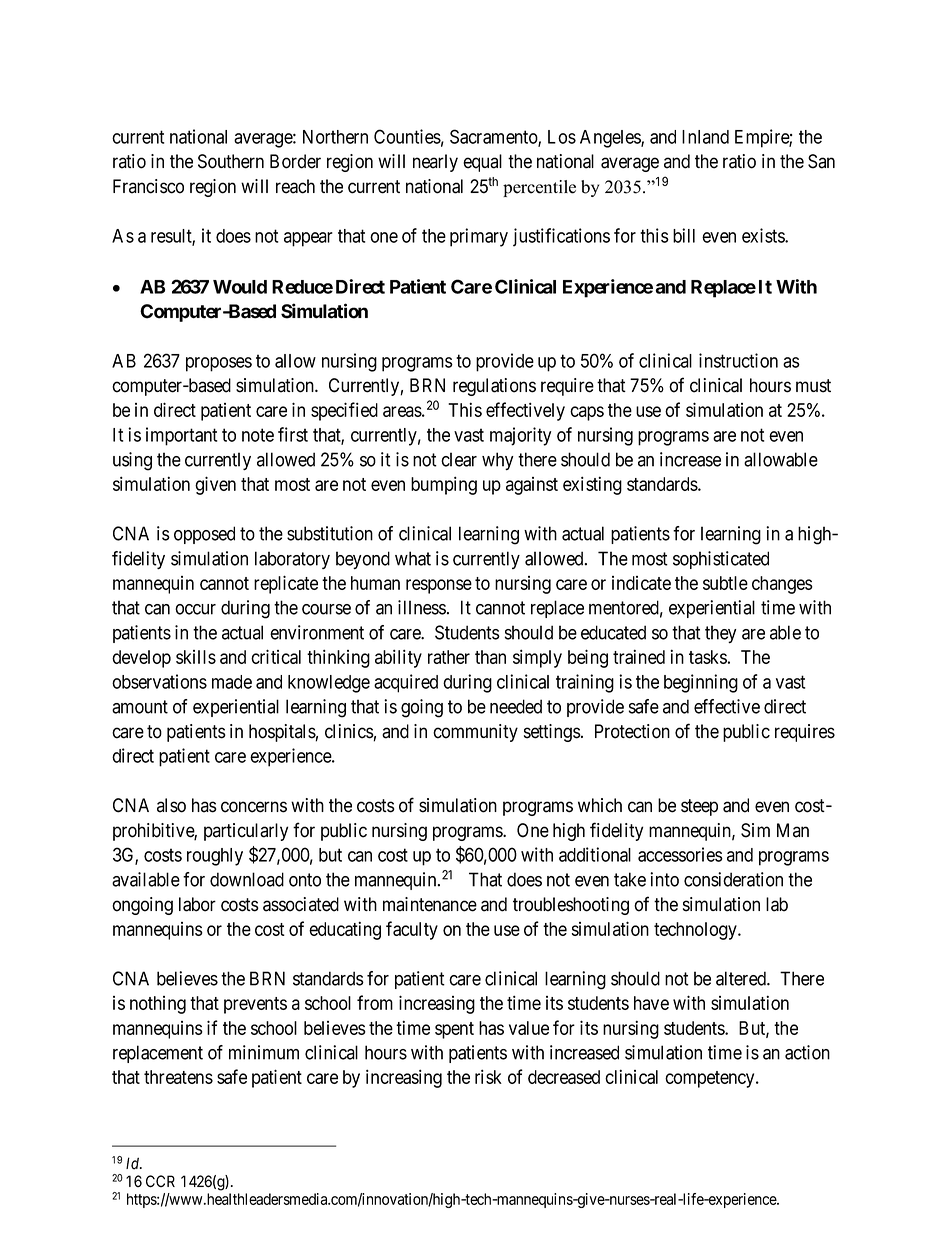  What do you see at coordinates (231, 161) in the document?
I see `Southern` at bounding box center [231, 161].
